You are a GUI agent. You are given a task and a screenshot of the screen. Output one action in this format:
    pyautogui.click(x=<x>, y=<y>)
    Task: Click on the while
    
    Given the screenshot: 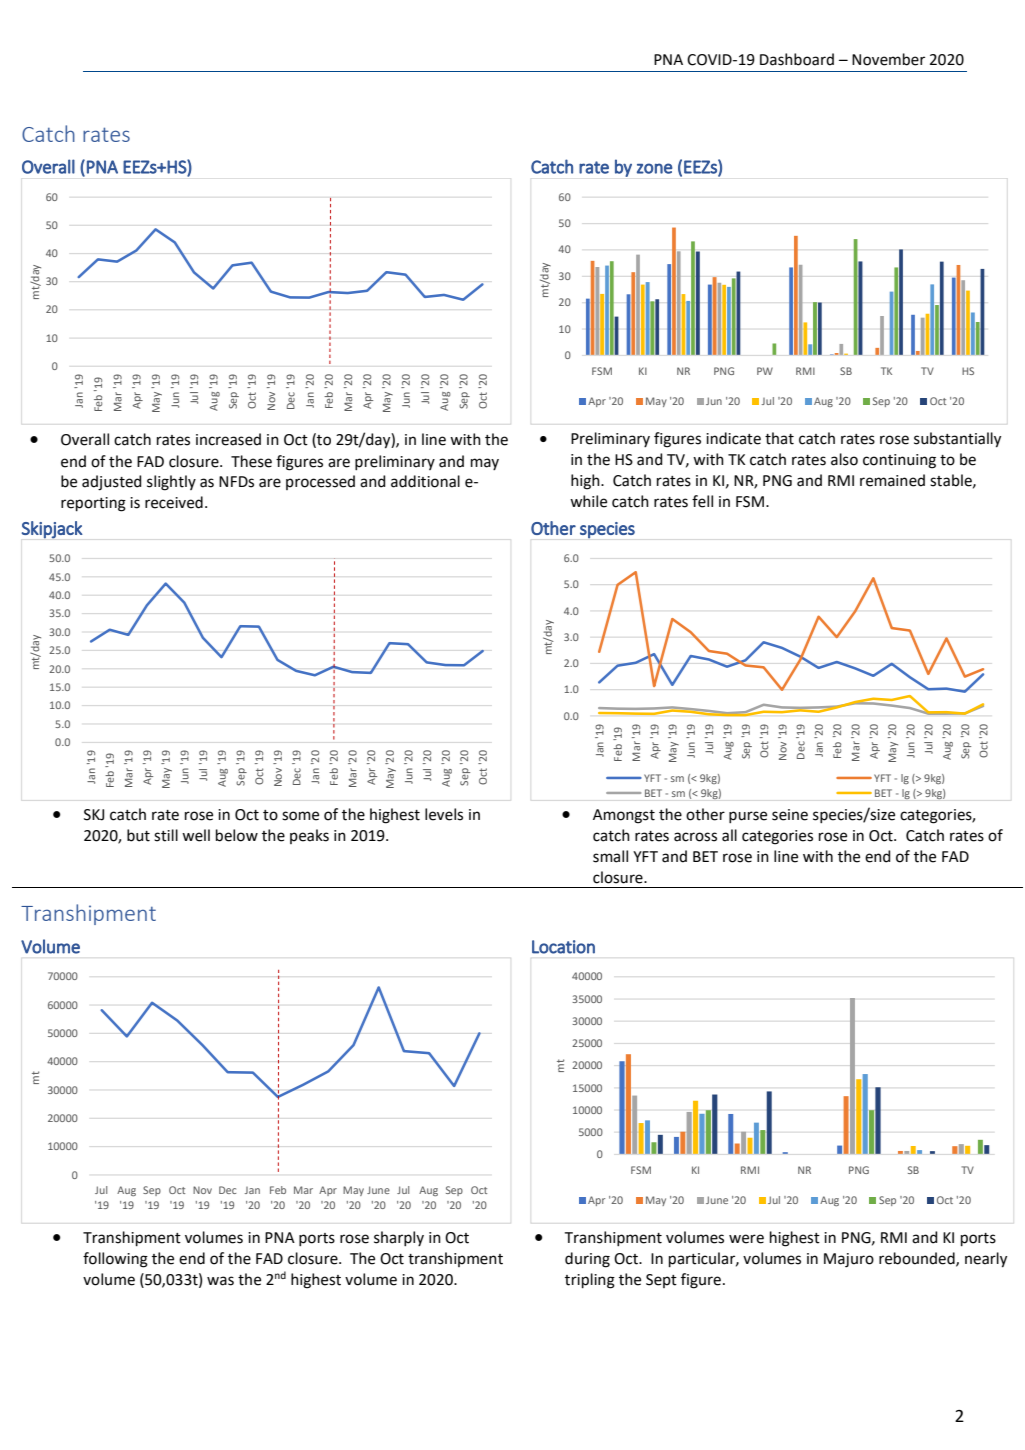 What is the action you would take?
    pyautogui.click(x=588, y=501)
